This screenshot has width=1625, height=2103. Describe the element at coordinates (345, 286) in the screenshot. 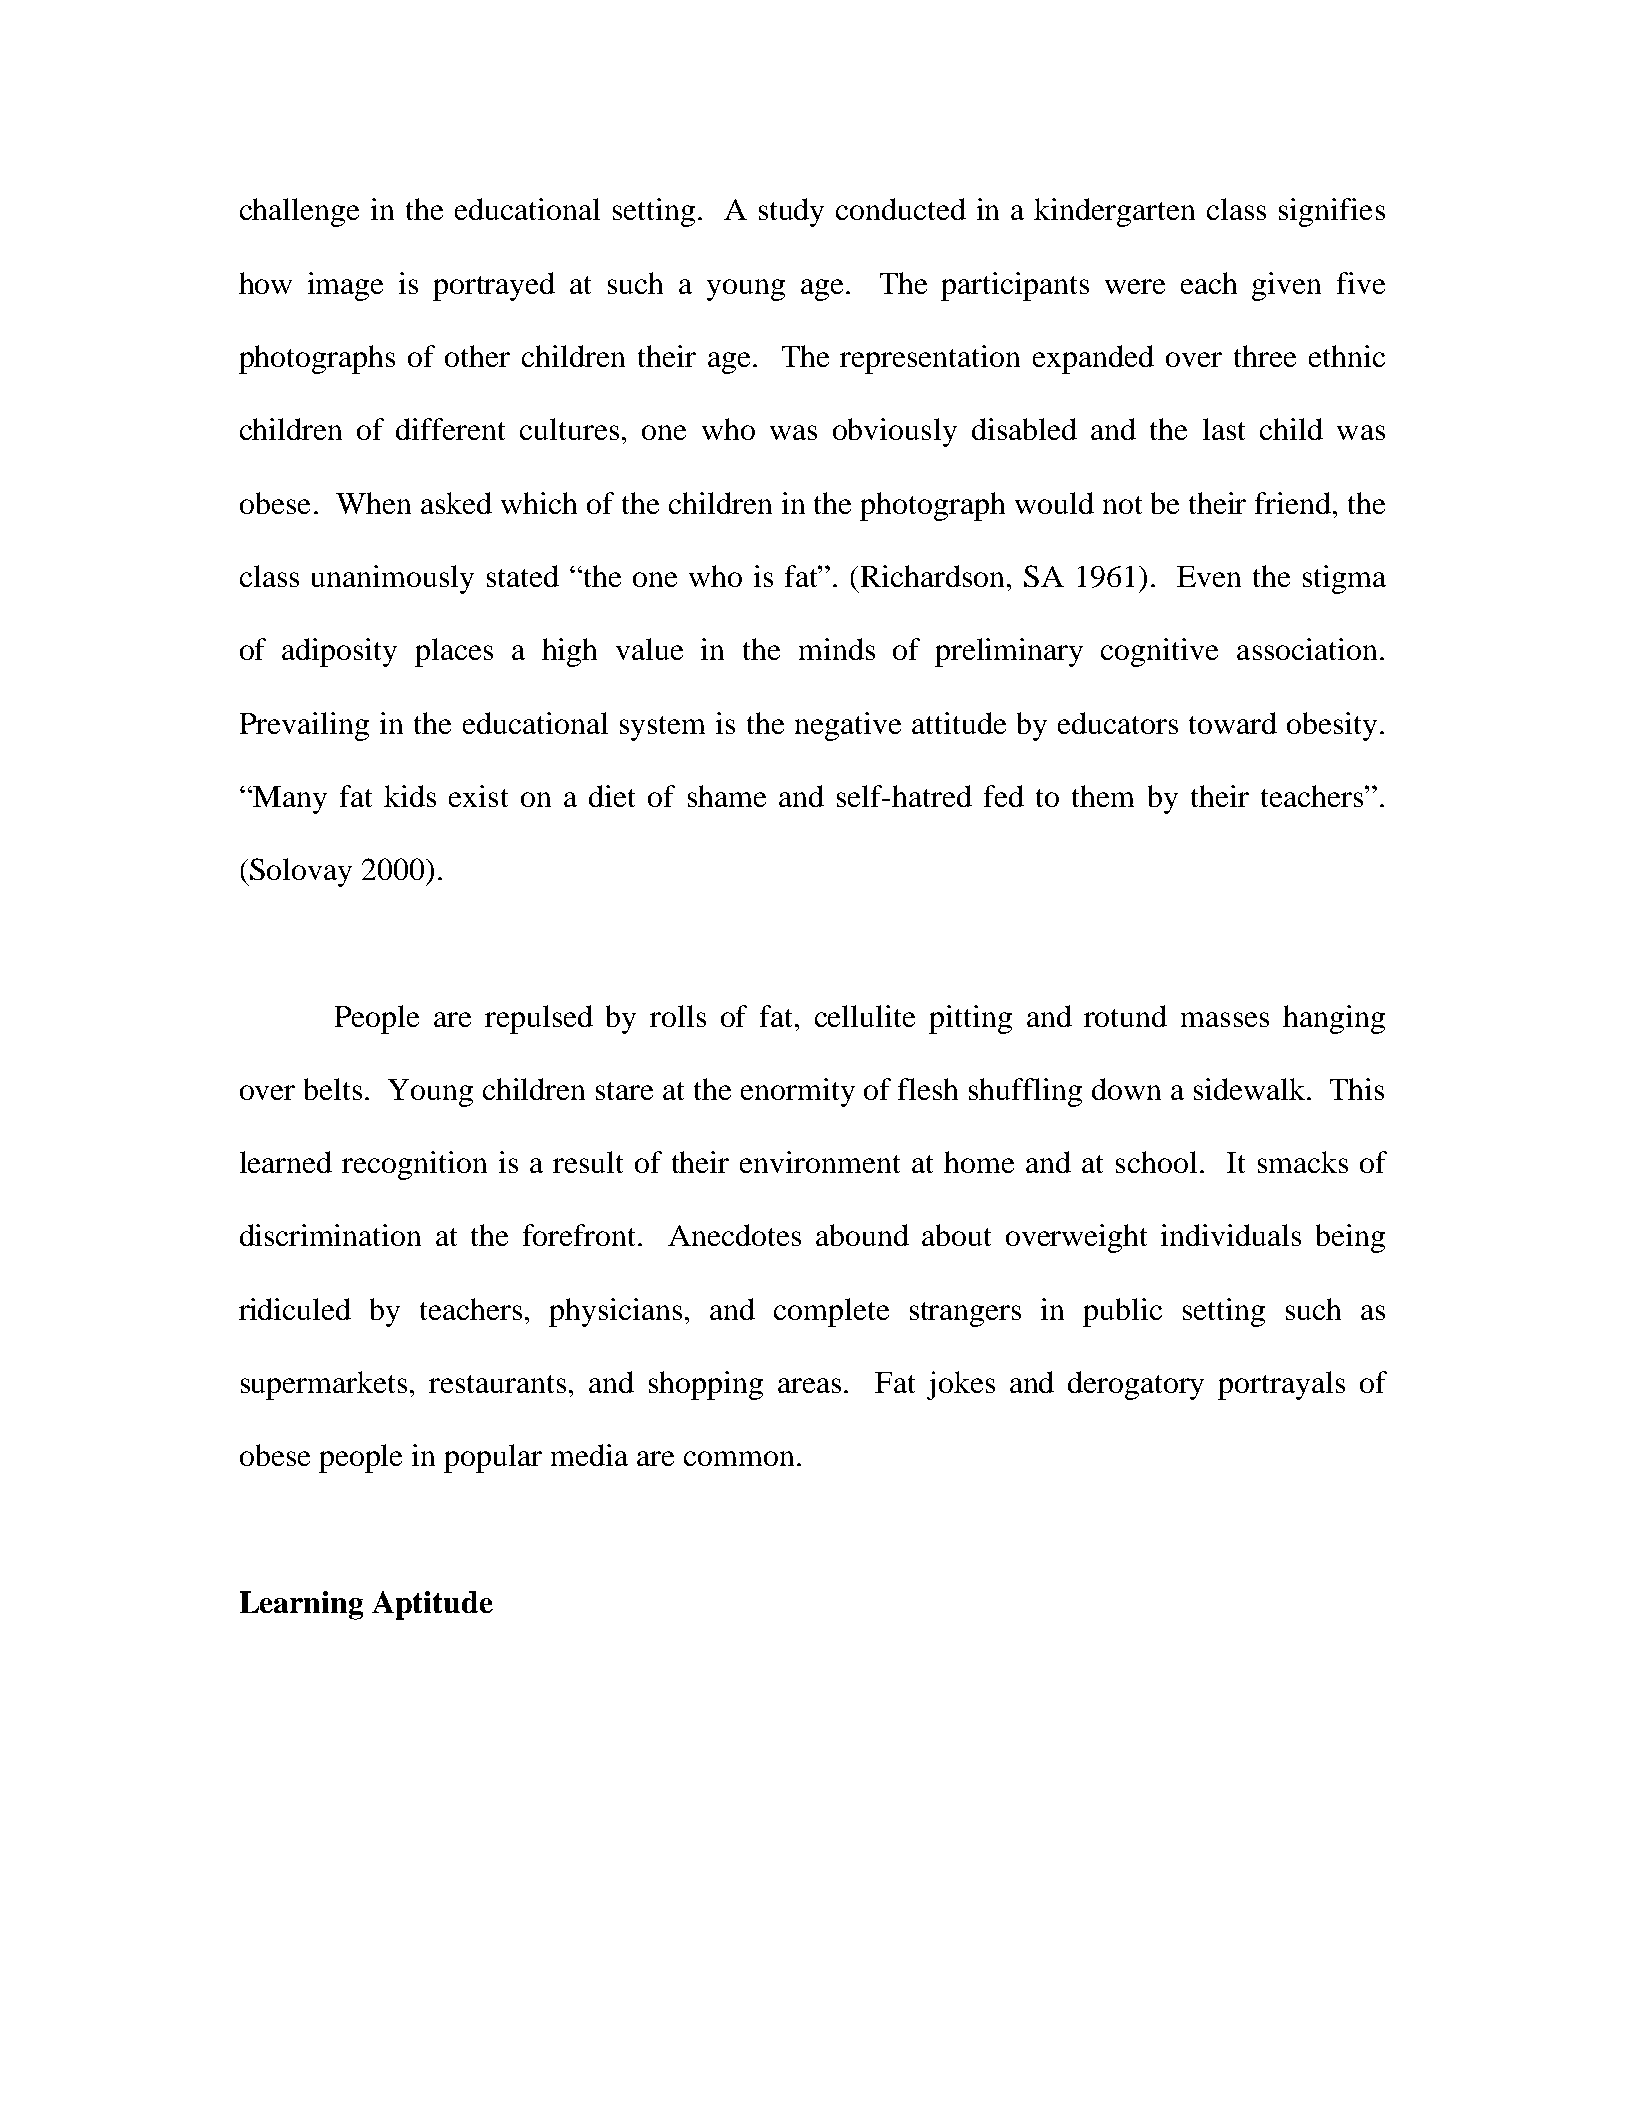

I see `image` at that location.
